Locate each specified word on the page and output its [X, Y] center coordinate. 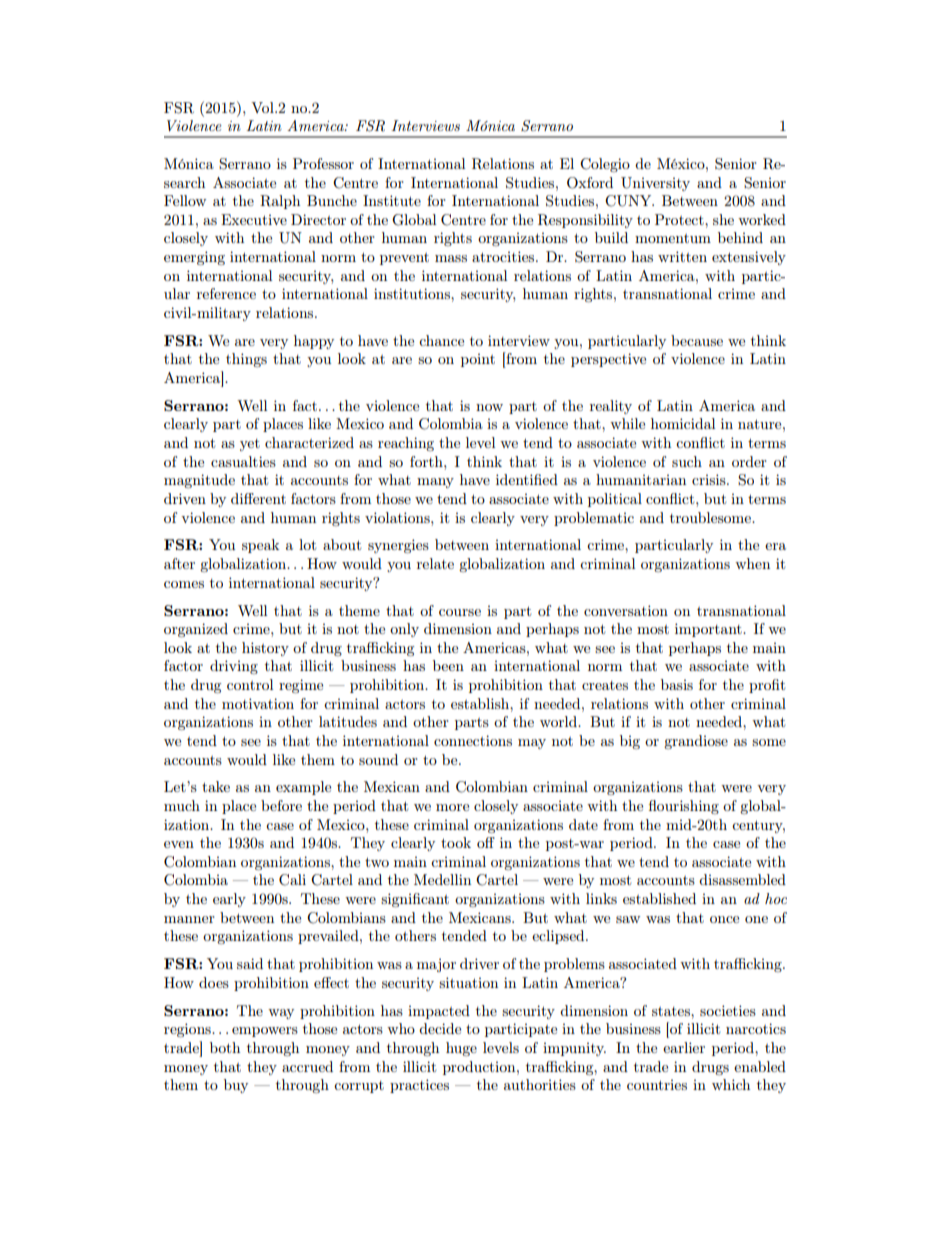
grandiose [696, 742]
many [435, 483]
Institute [392, 200]
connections [473, 740]
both [225, 1047]
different [258, 498]
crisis [710, 479]
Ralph [280, 202]
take [216, 786]
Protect [680, 219]
